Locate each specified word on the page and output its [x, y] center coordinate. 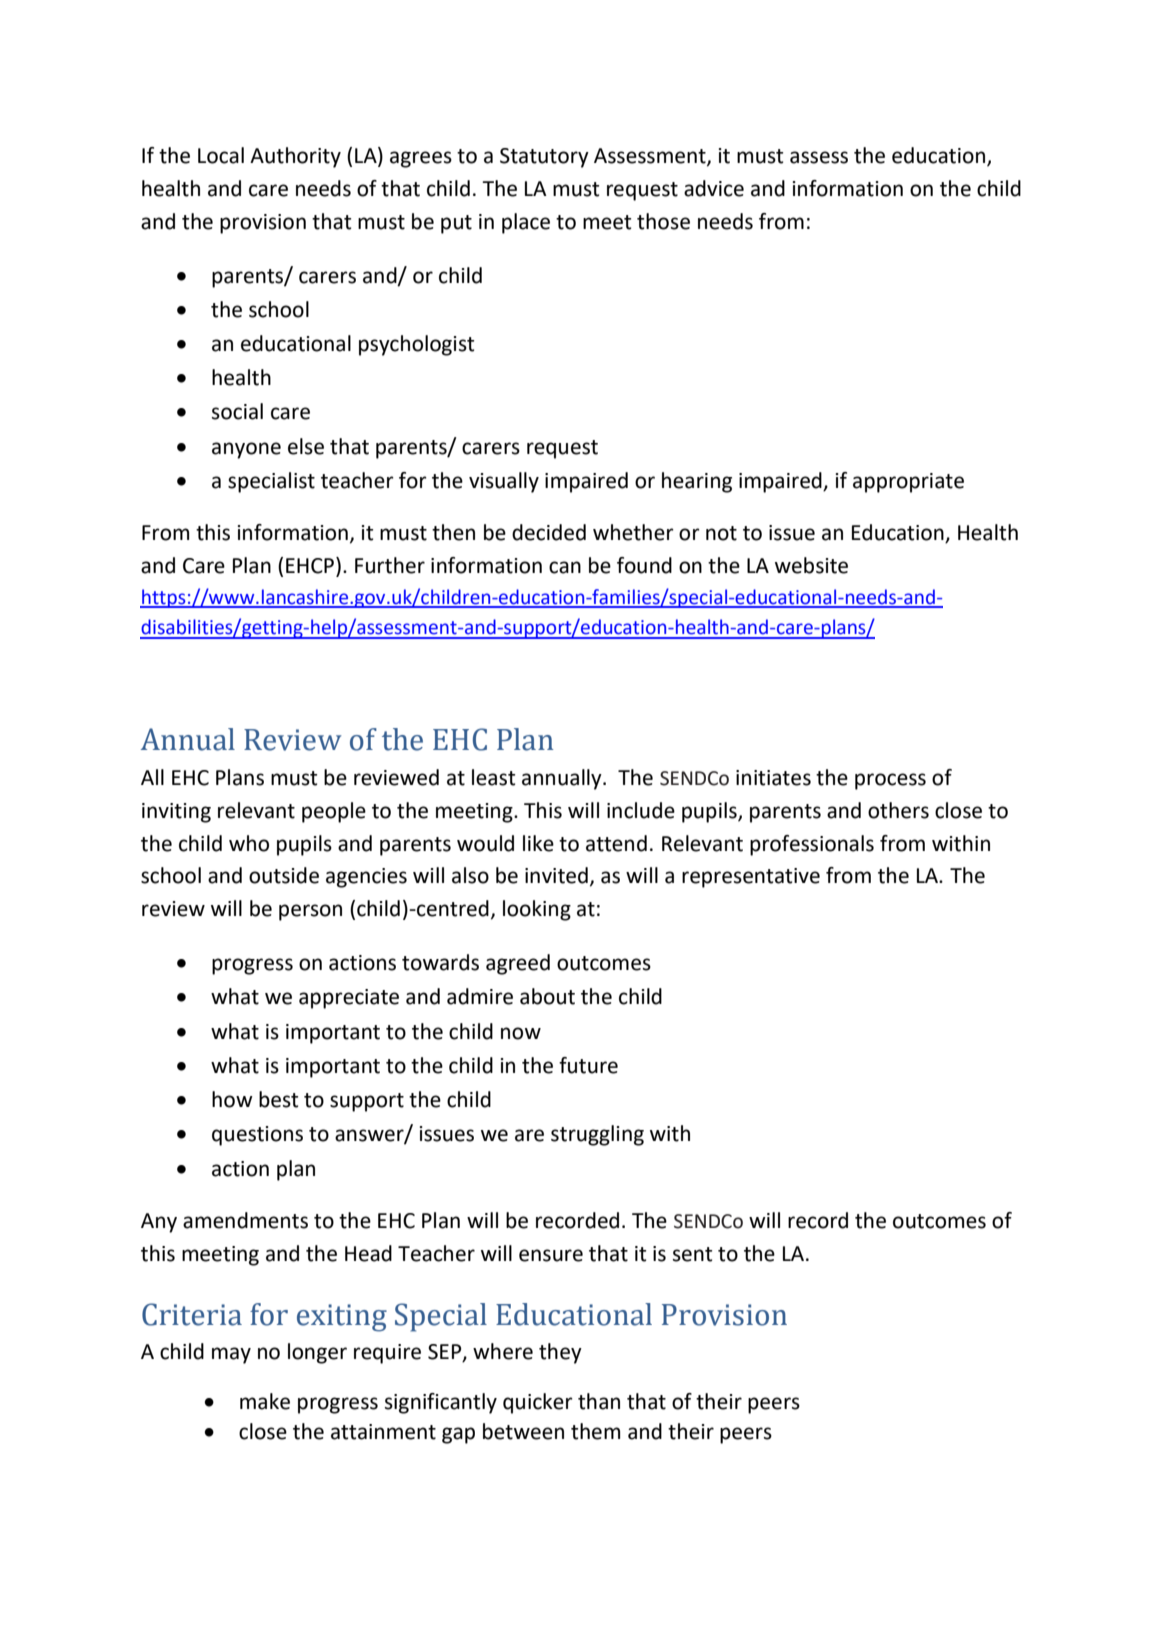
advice [714, 188]
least [493, 777]
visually [504, 482]
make [265, 1401]
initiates [773, 778]
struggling [597, 1135]
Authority [295, 157]
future [588, 1065]
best [278, 1099]
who [249, 843]
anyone [246, 450]
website [811, 565]
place [526, 223]
